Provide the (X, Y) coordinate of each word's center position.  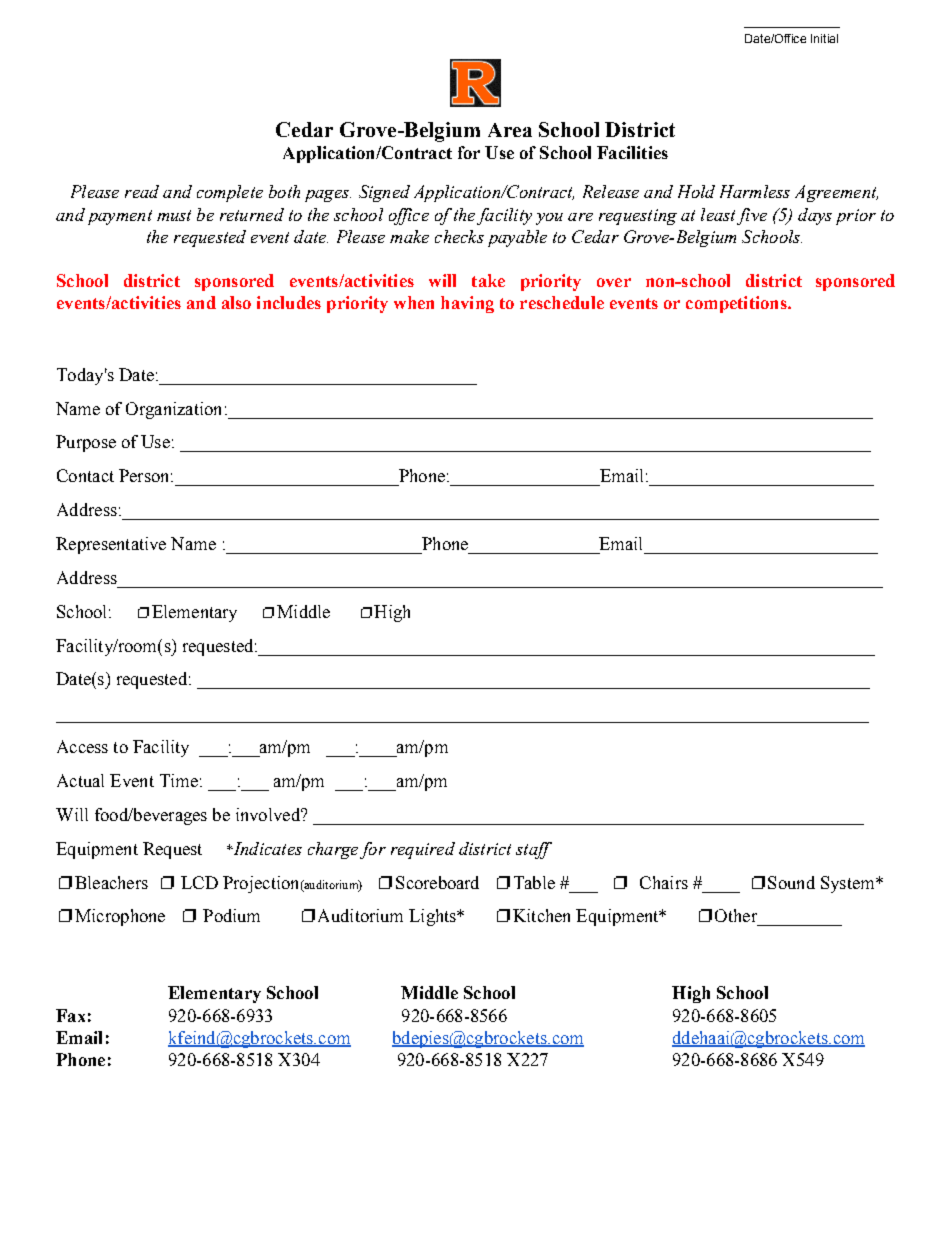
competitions (737, 304)
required (423, 850)
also (236, 302)
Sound (791, 882)
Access (82, 746)
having (467, 304)
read (142, 191)
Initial (824, 38)
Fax (70, 1015)
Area (510, 130)
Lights (434, 917)
